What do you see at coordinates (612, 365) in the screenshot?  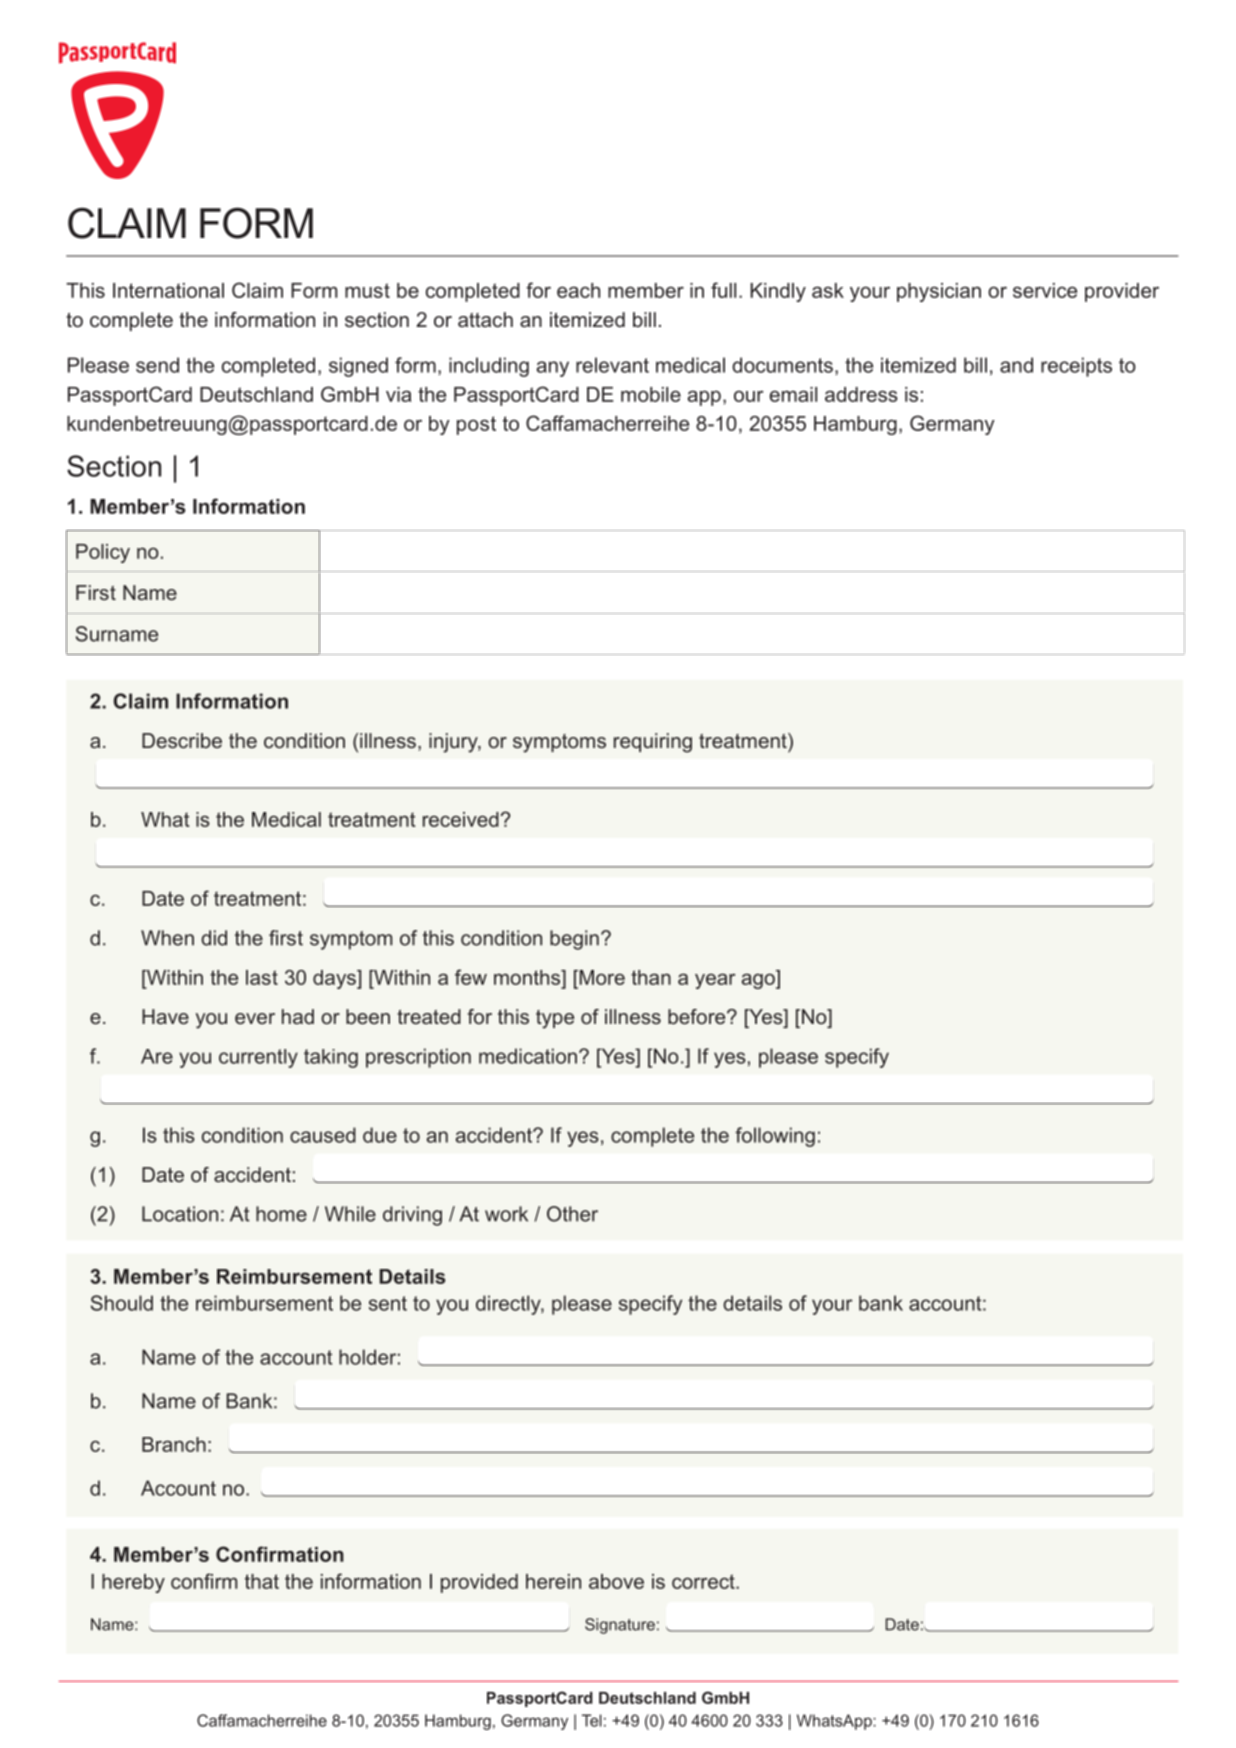 I see `relevant` at bounding box center [612, 365].
